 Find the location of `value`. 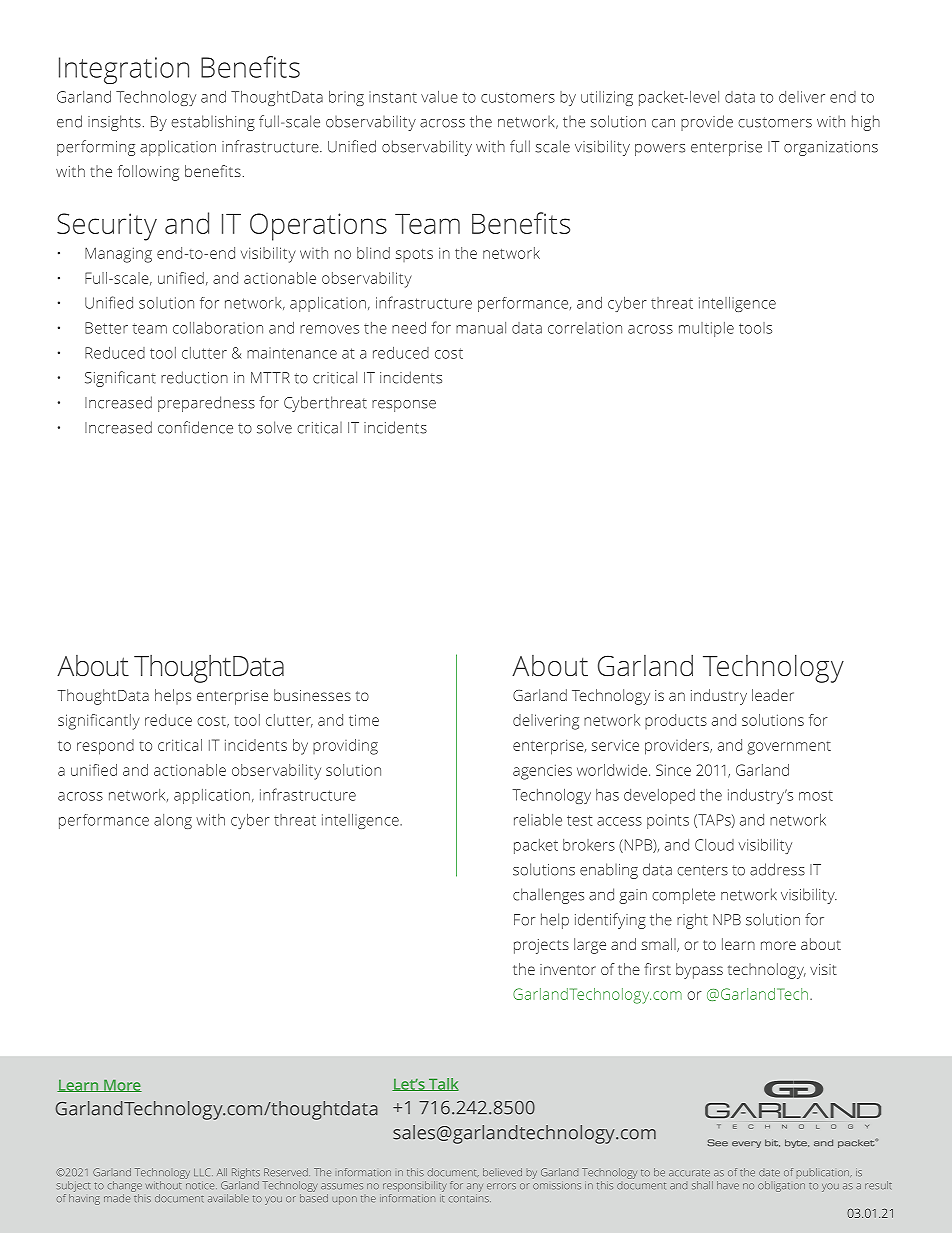

value is located at coordinates (439, 97).
